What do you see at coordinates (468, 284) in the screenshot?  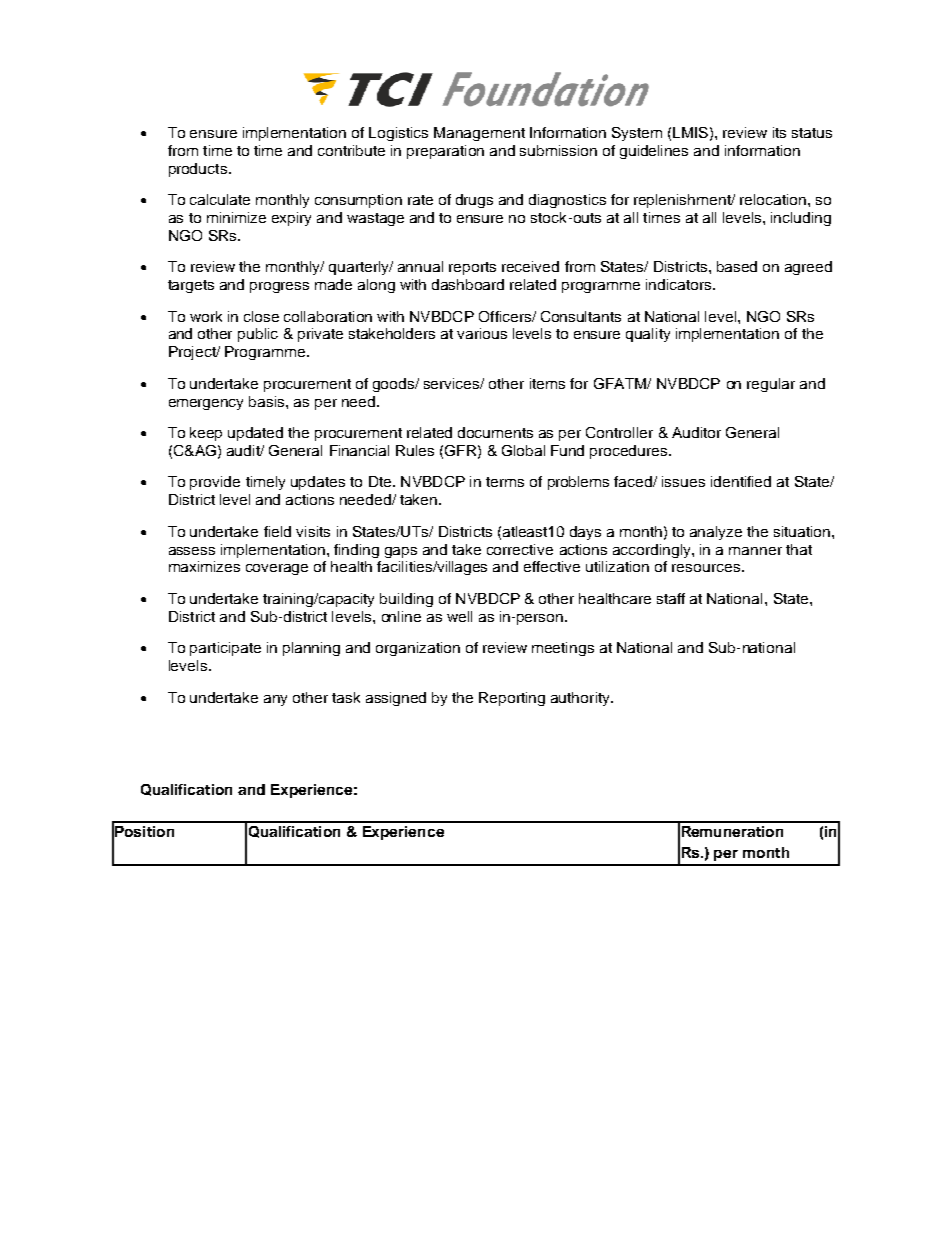 I see `dashboard` at bounding box center [468, 284].
